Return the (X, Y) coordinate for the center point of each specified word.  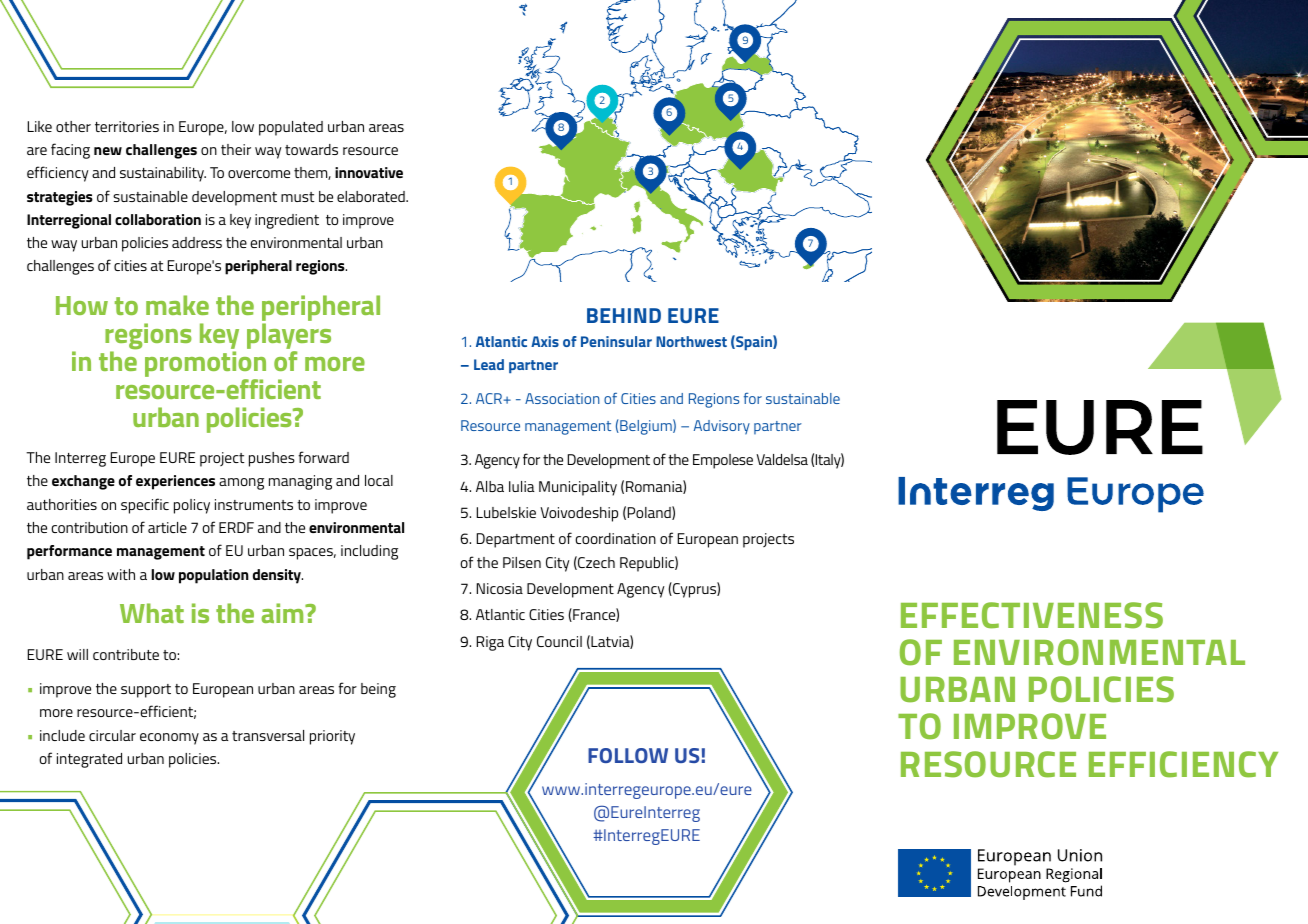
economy (169, 739)
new (108, 151)
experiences (175, 482)
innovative (369, 172)
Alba (490, 486)
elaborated (372, 196)
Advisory (722, 427)
